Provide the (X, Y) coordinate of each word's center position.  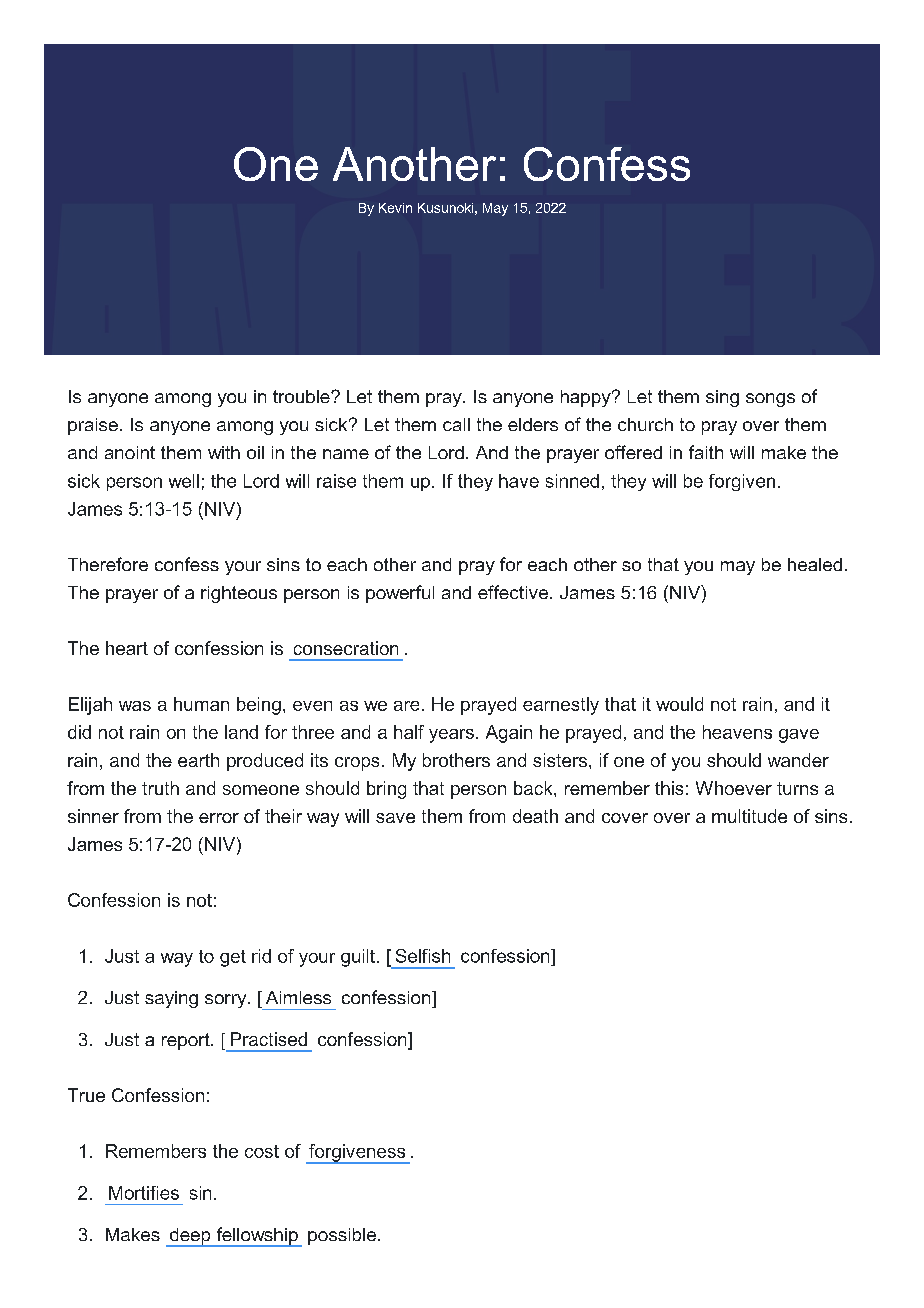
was (135, 706)
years (451, 736)
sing (722, 398)
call (456, 424)
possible (342, 1236)
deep (190, 1237)
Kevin (395, 208)
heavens (737, 732)
